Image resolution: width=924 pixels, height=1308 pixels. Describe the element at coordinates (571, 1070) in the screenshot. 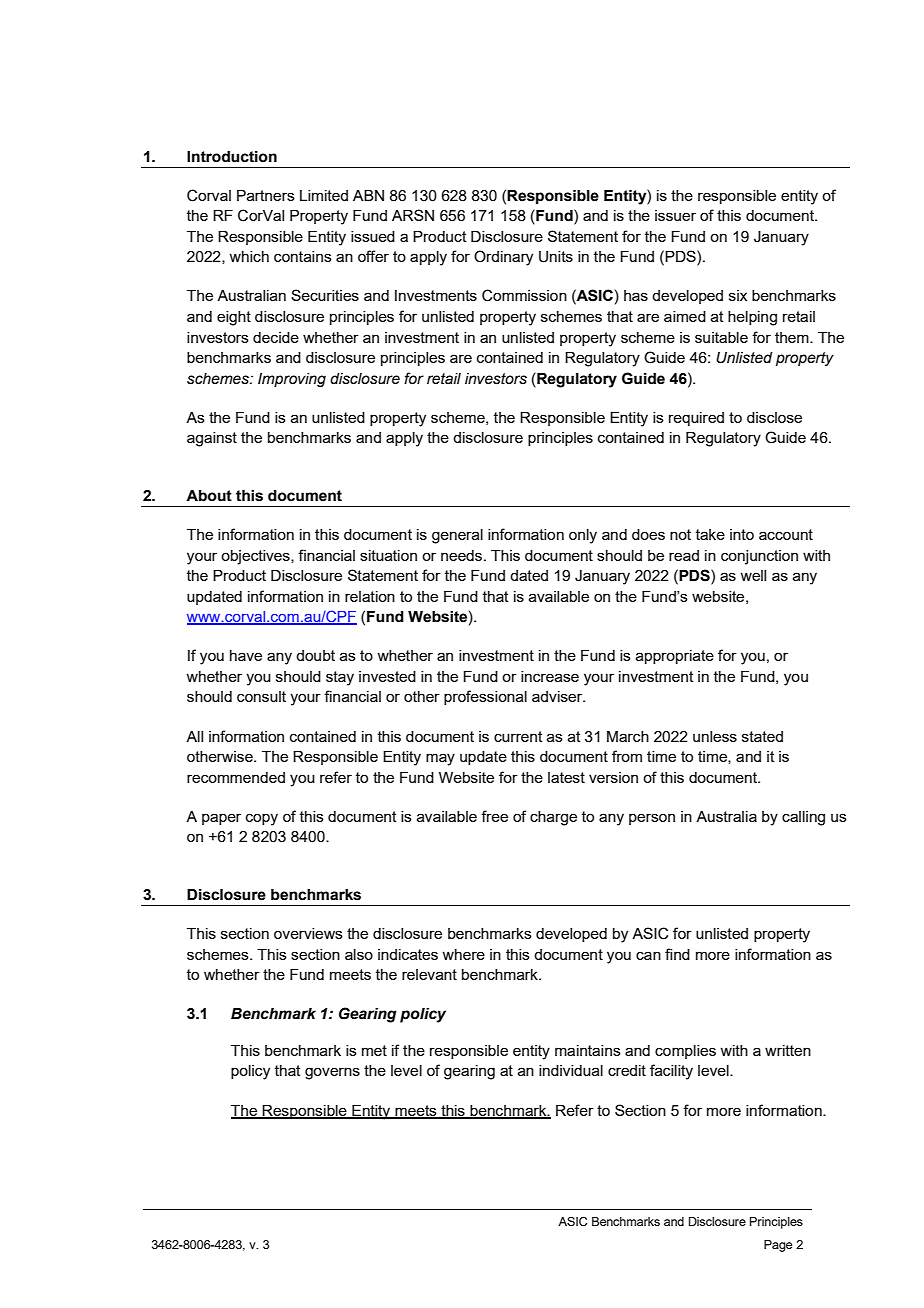

I see `individual` at that location.
